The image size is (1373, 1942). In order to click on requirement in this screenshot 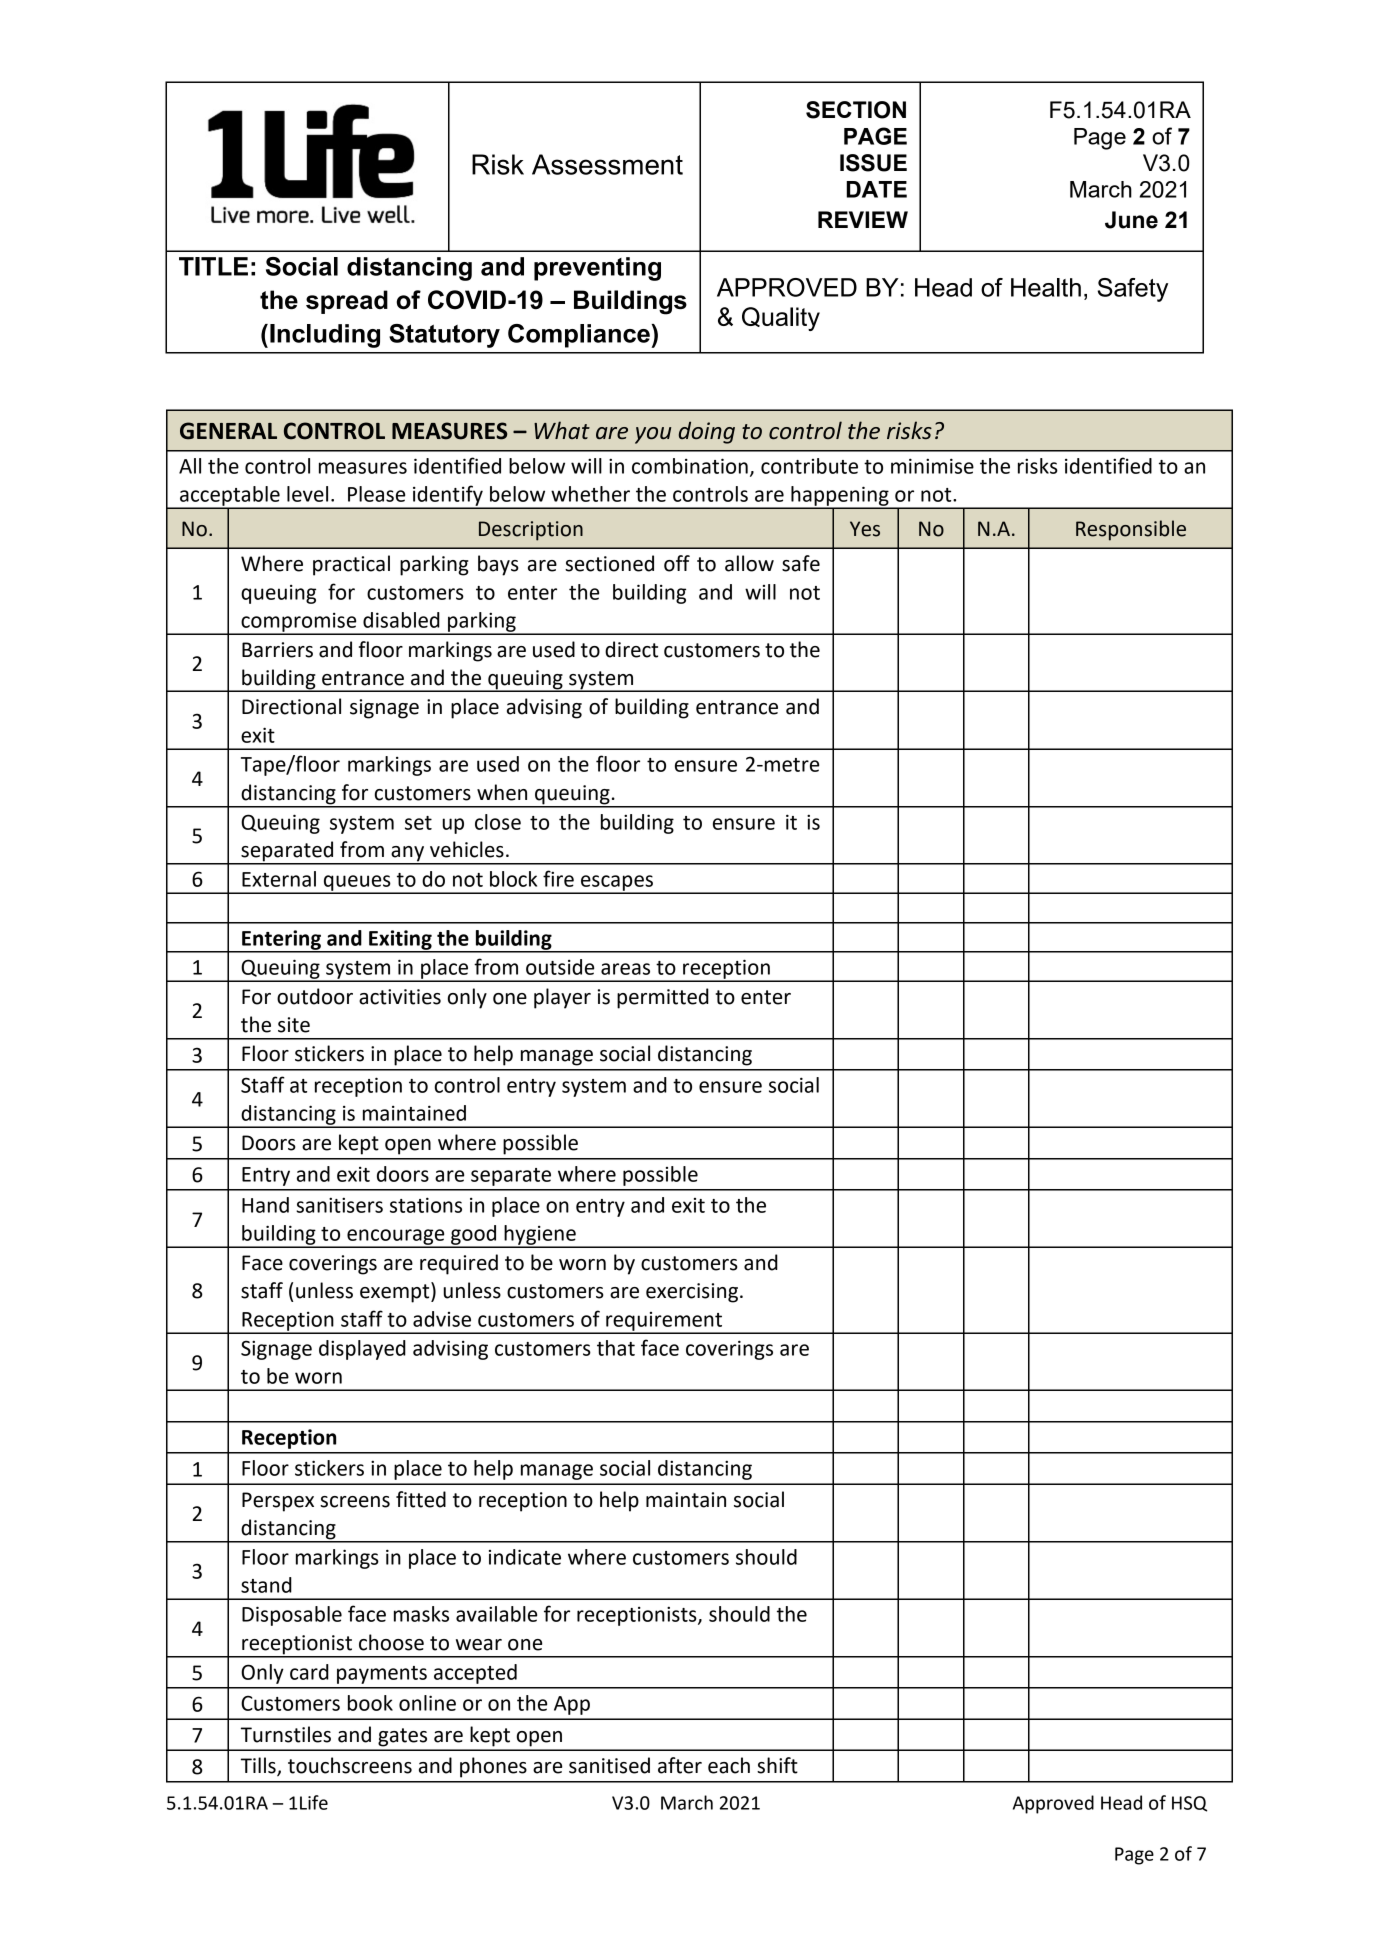, I will do `click(664, 1322)`.
